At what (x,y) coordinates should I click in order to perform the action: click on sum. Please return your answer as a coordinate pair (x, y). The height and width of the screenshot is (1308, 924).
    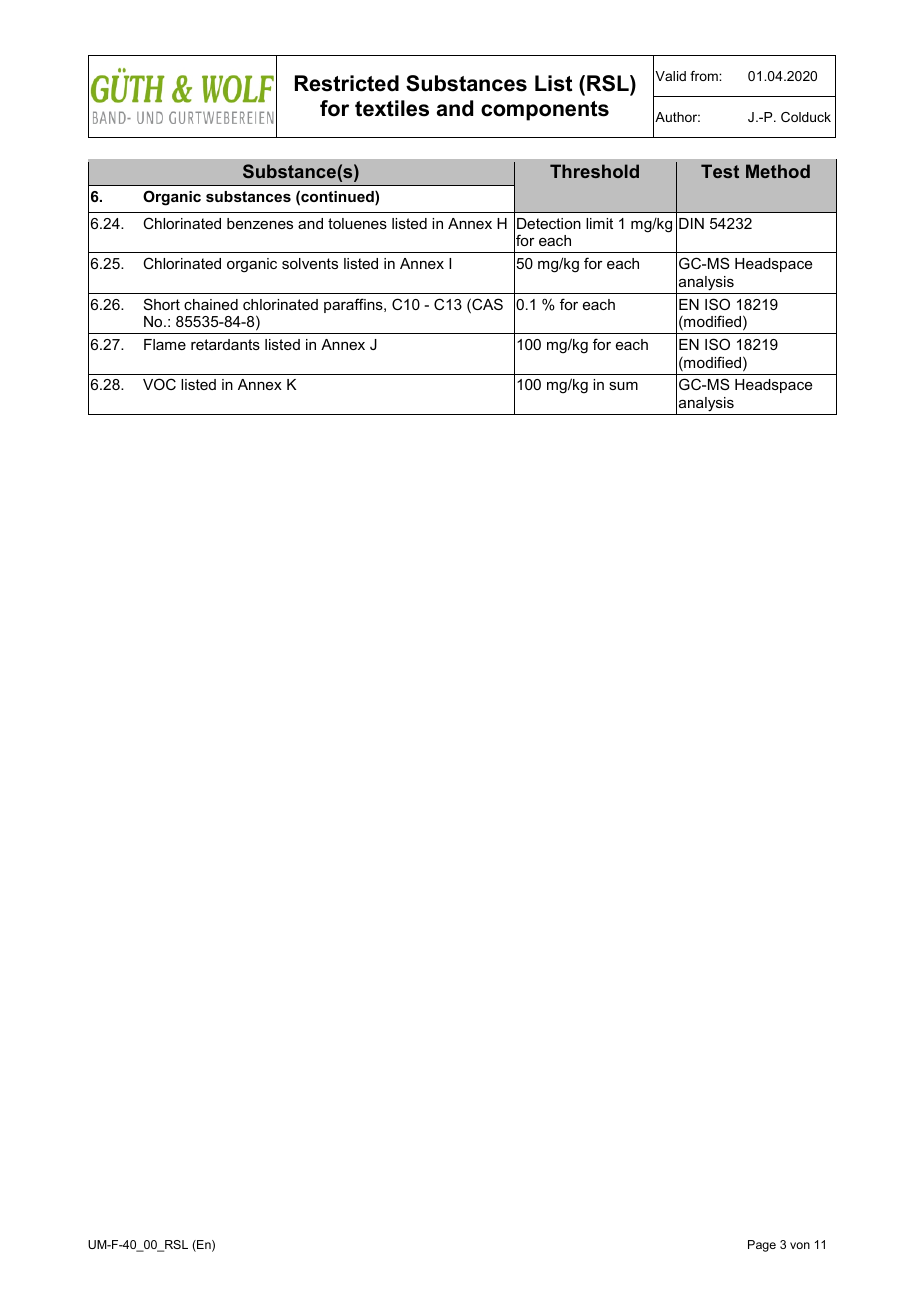
    Looking at the image, I should click on (623, 386).
